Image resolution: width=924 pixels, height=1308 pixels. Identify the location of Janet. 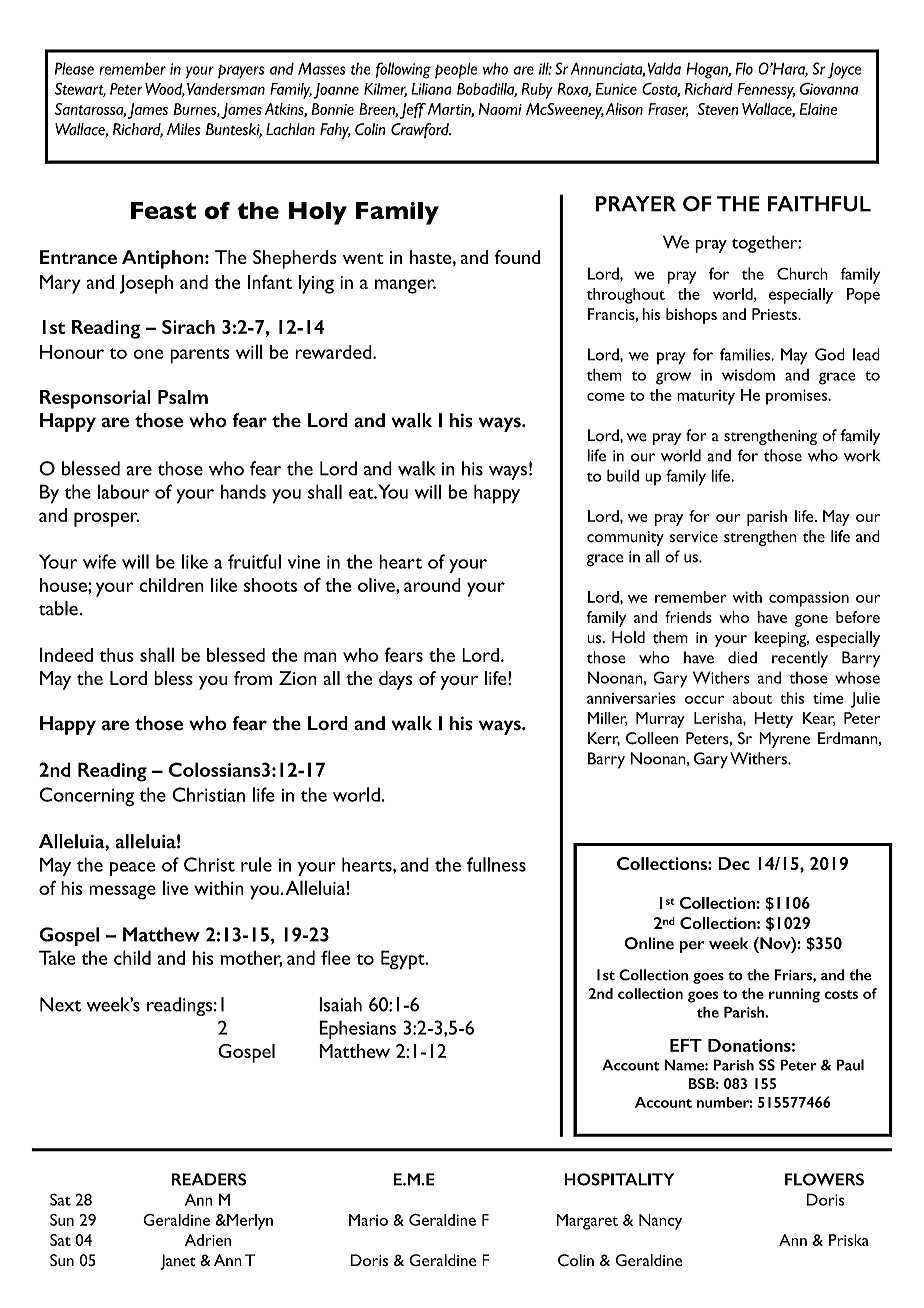
(177, 1262).
